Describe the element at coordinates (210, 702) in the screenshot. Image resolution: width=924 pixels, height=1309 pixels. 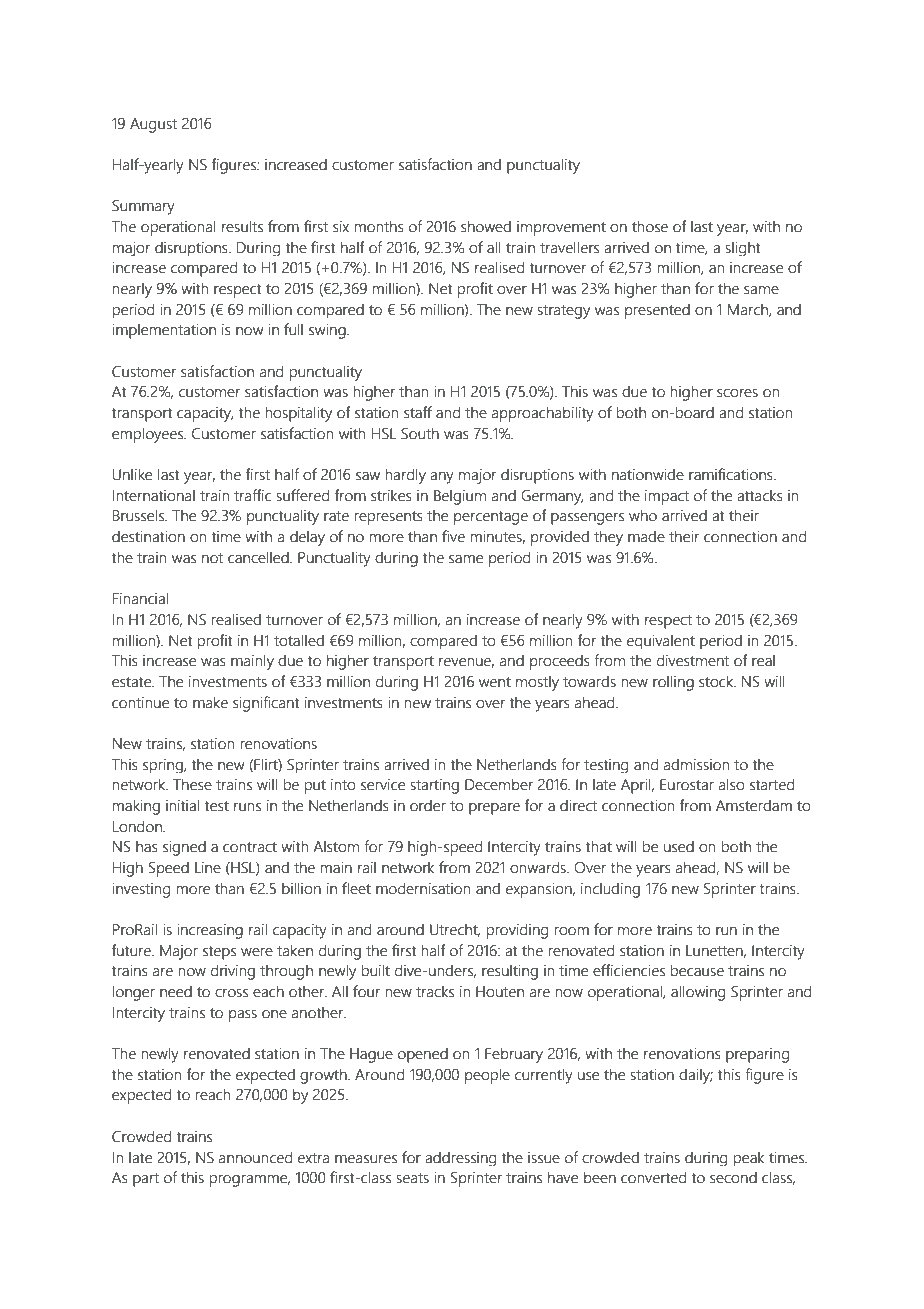
I see `make` at that location.
